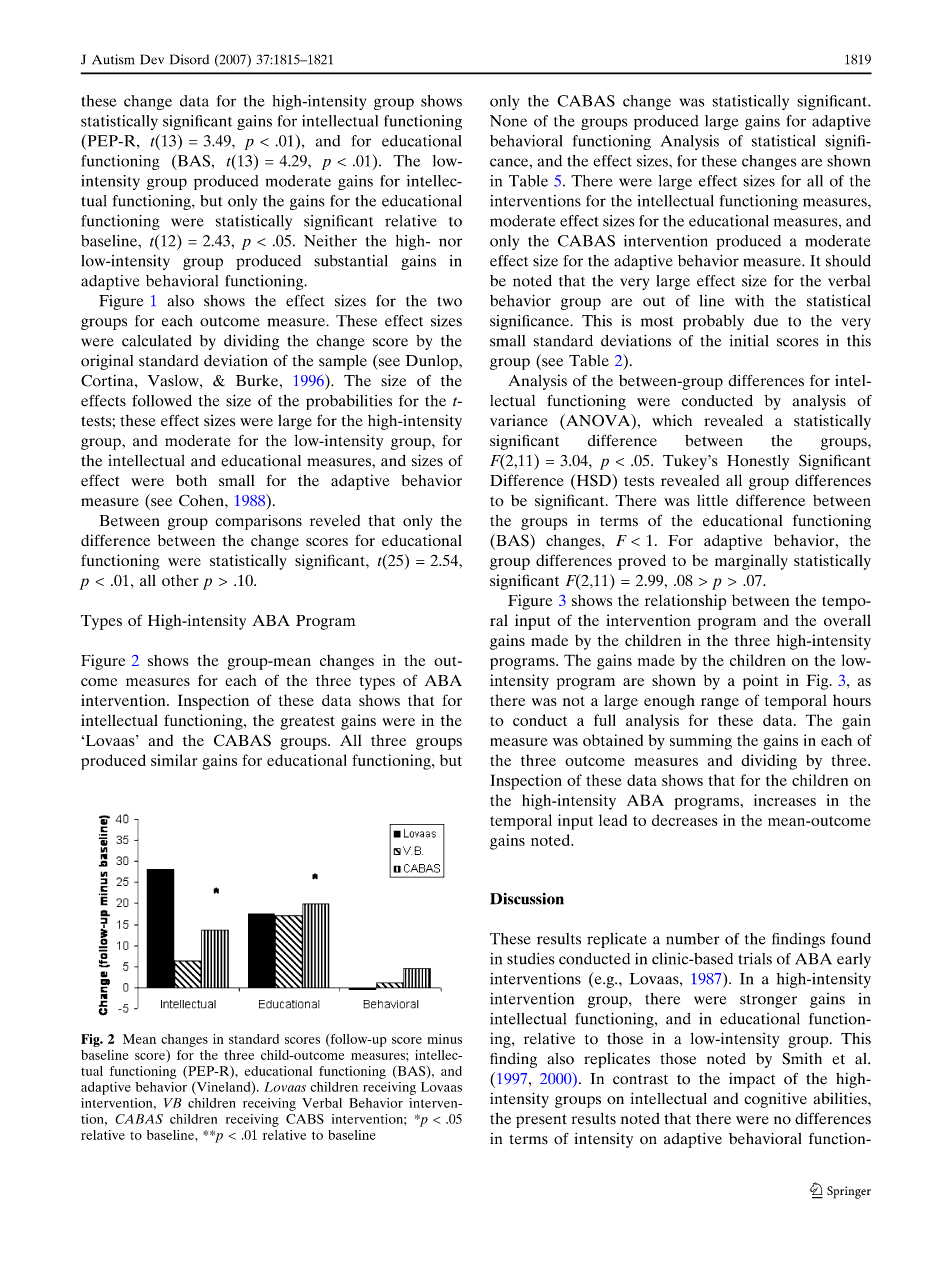 This document has width=952, height=1271. What do you see at coordinates (758, 462) in the document?
I see `Honestly` at bounding box center [758, 462].
